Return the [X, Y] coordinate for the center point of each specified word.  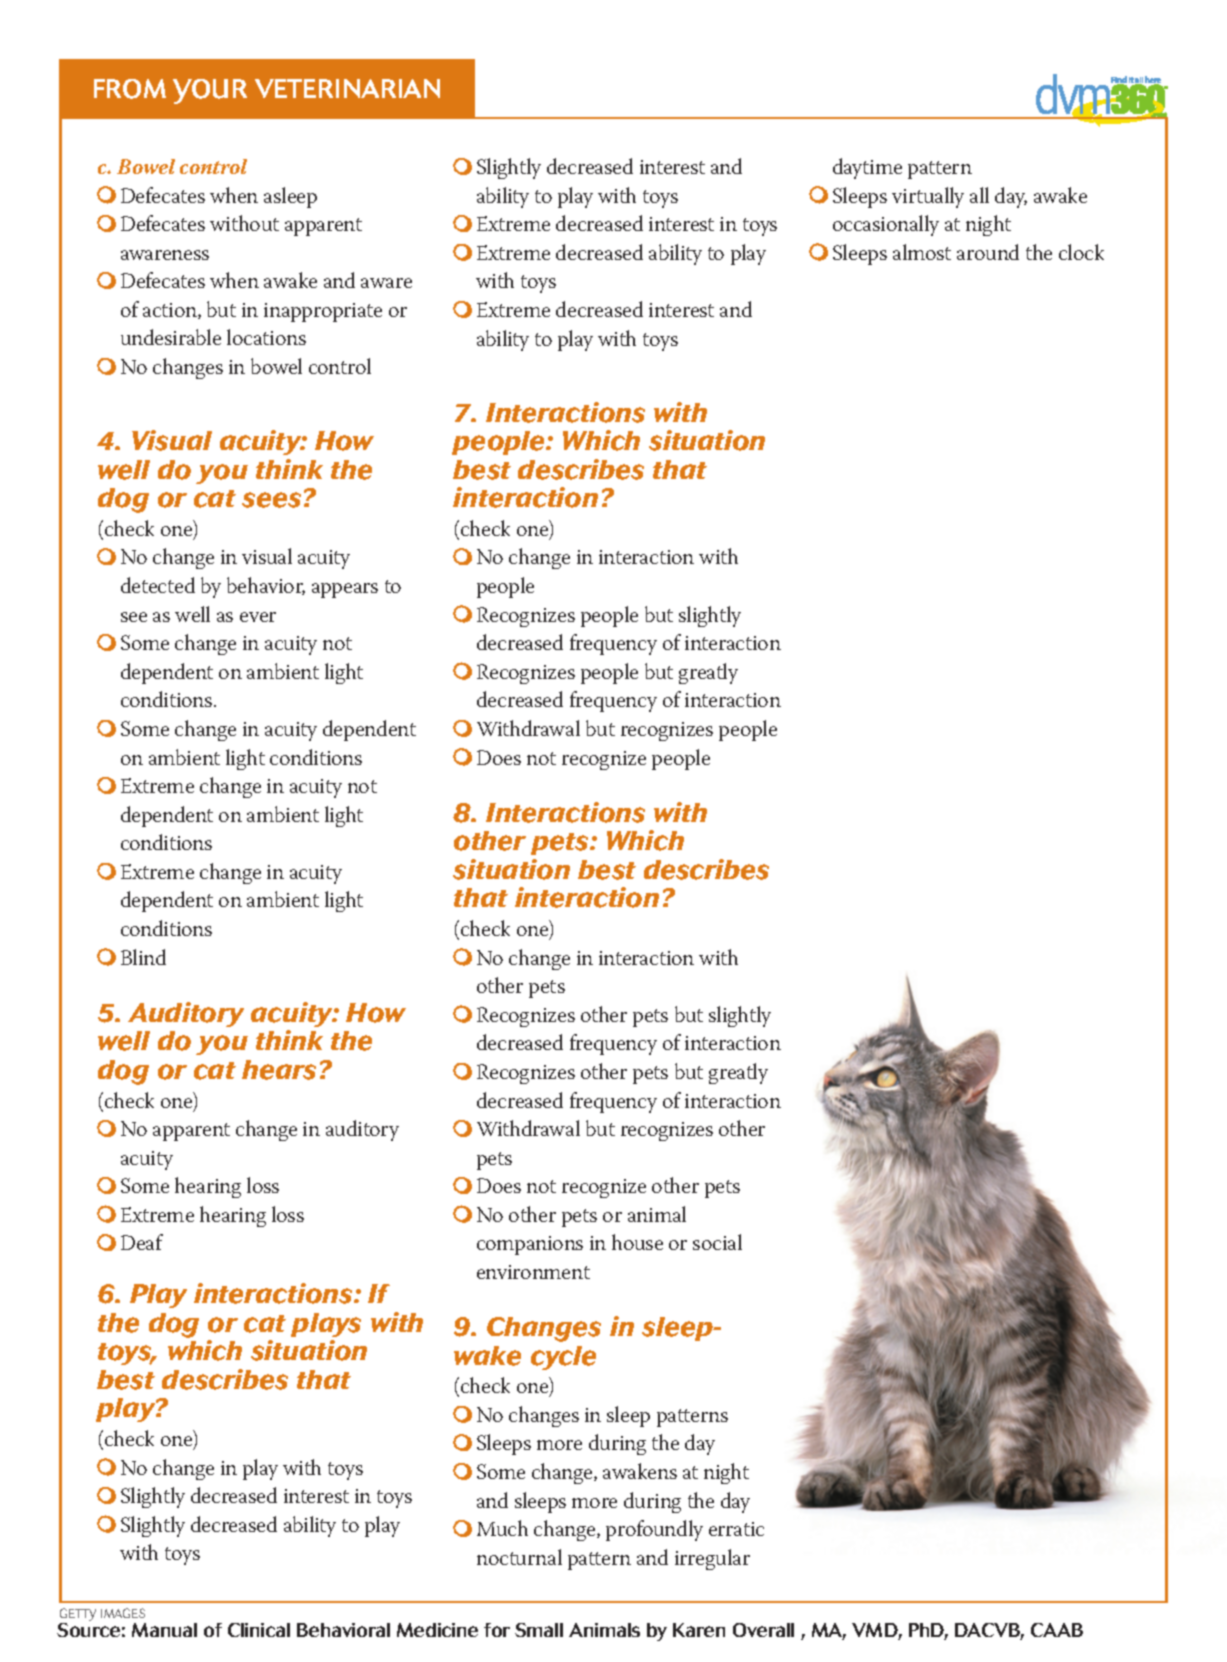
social [717, 1242]
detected [158, 585]
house [637, 1242]
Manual [164, 1630]
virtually [928, 197]
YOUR [210, 91]
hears [279, 1070]
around [988, 252]
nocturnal [519, 1557]
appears [345, 590]
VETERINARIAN [347, 88]
